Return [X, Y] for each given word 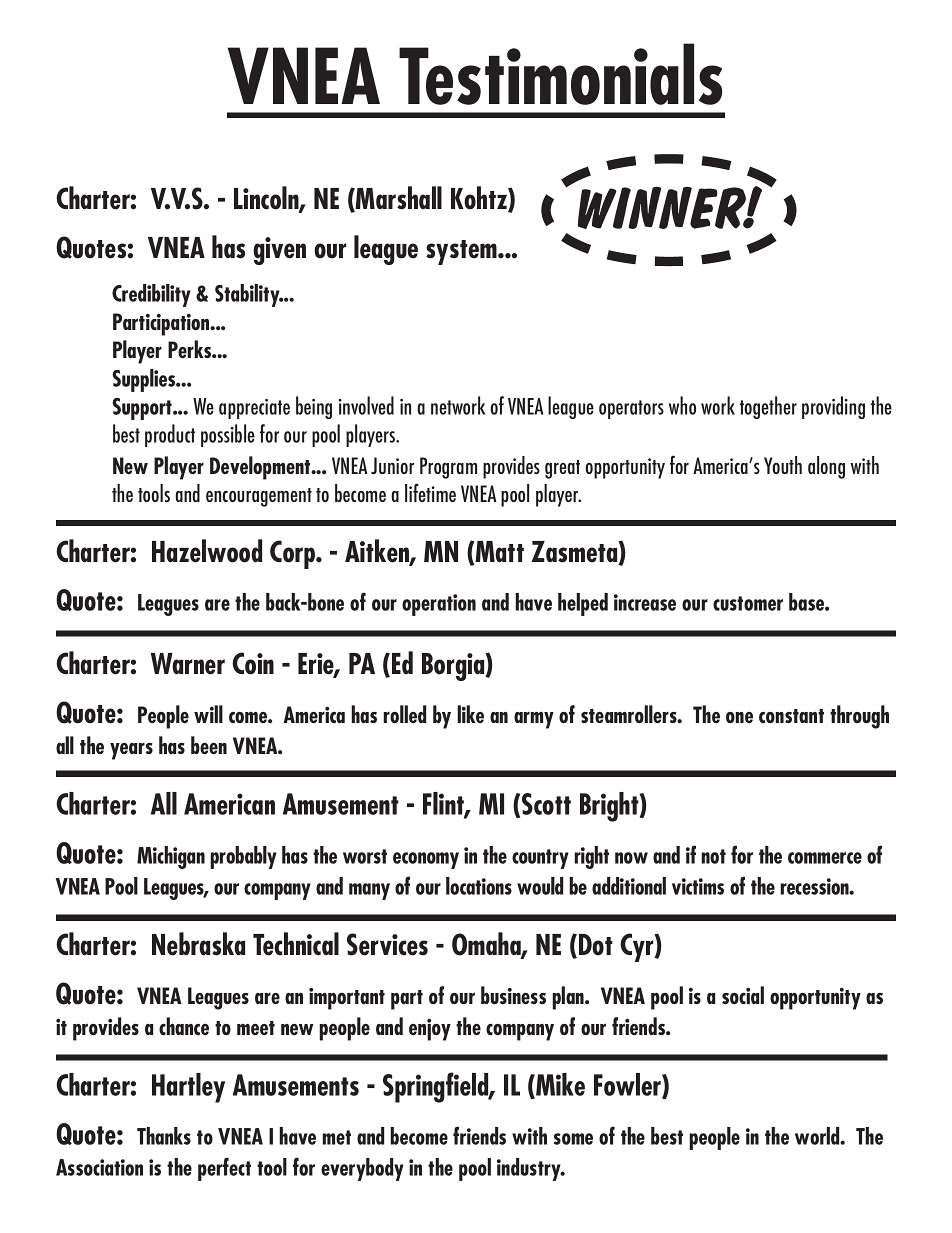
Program [448, 468]
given [279, 251]
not [713, 856]
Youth [783, 465]
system [462, 252]
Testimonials [560, 74]
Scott [546, 804]
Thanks [164, 1136]
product [170, 435]
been [209, 745]
